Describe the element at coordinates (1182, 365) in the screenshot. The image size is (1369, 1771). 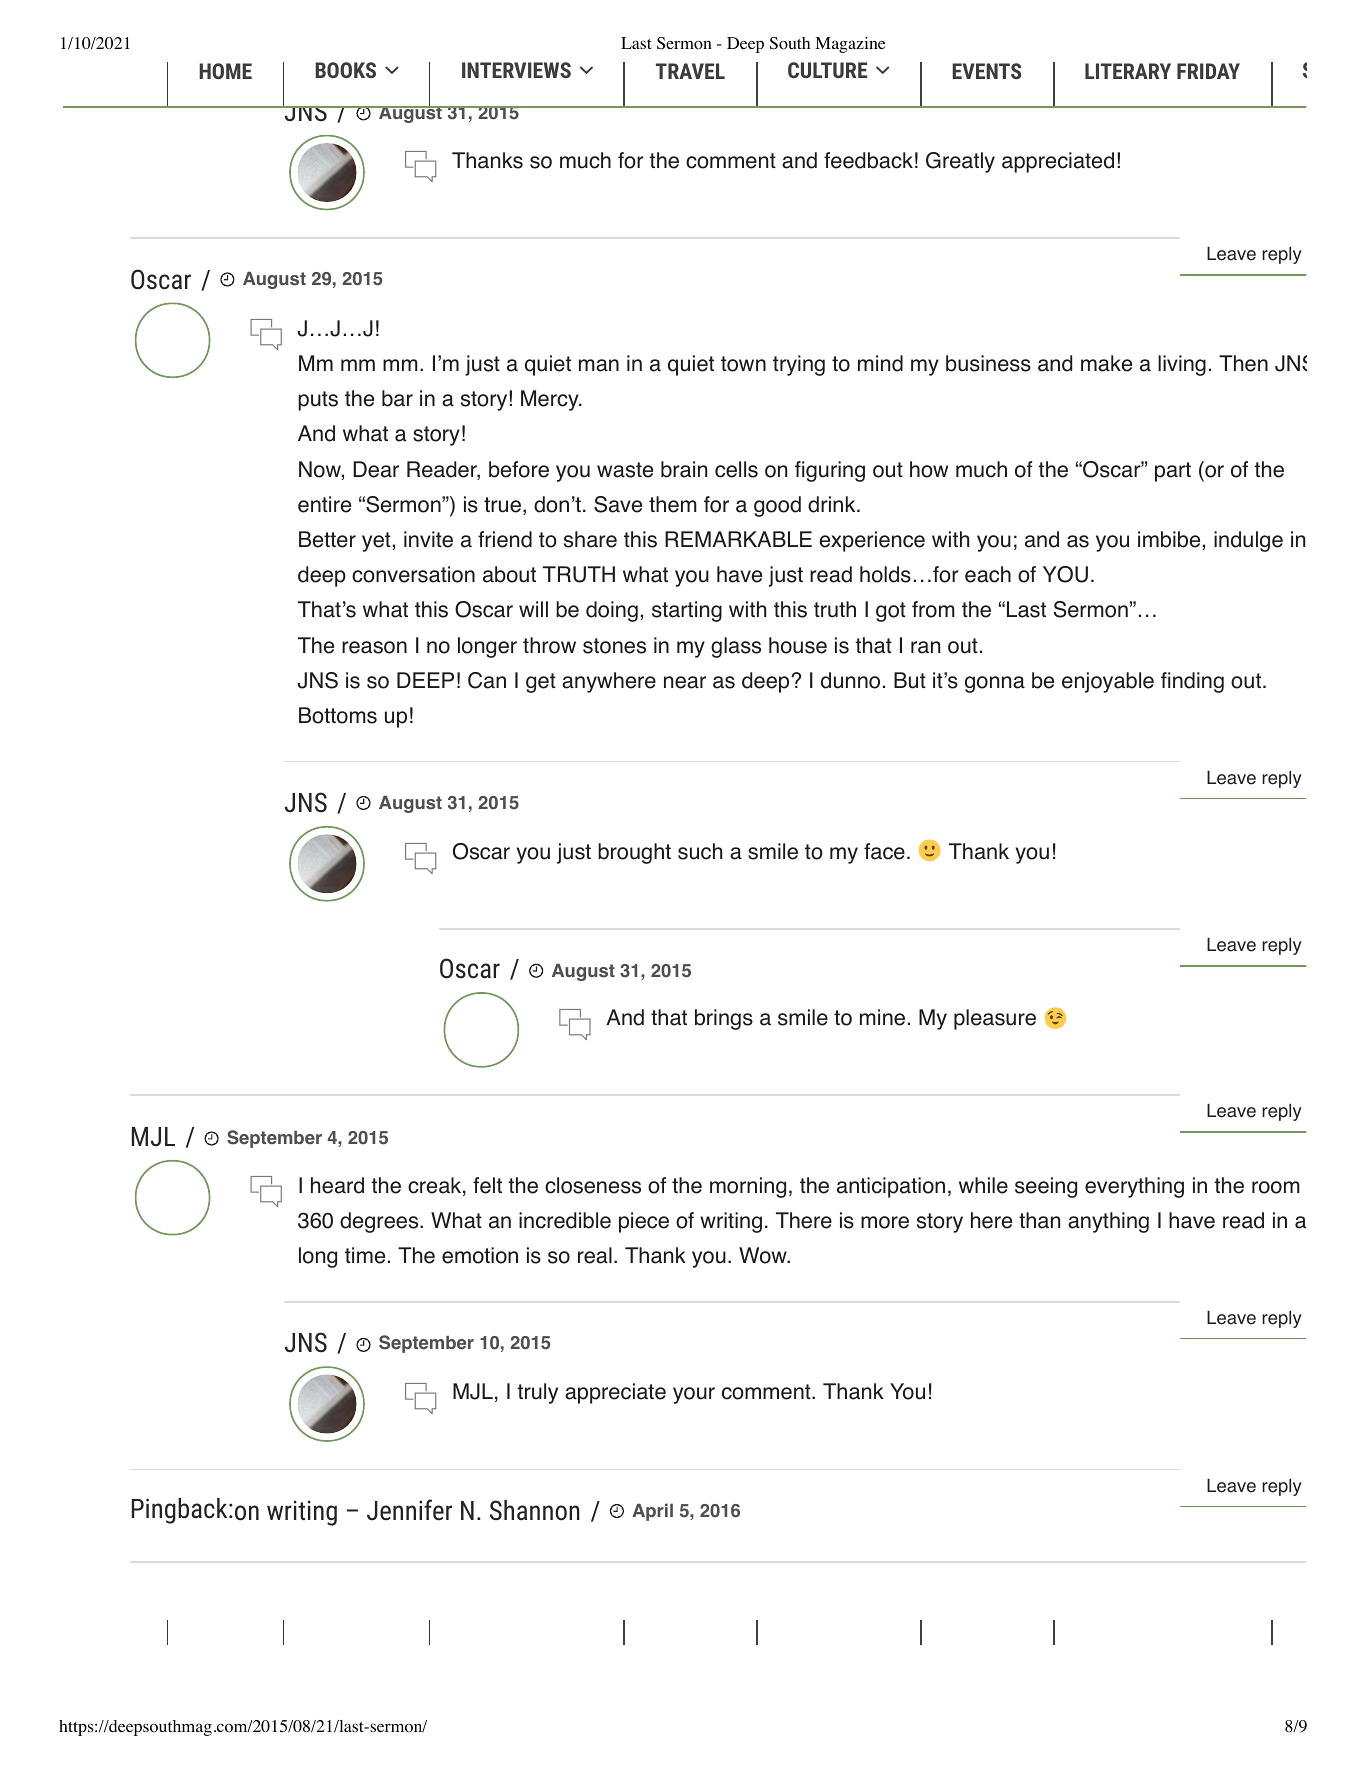
I see `living` at that location.
